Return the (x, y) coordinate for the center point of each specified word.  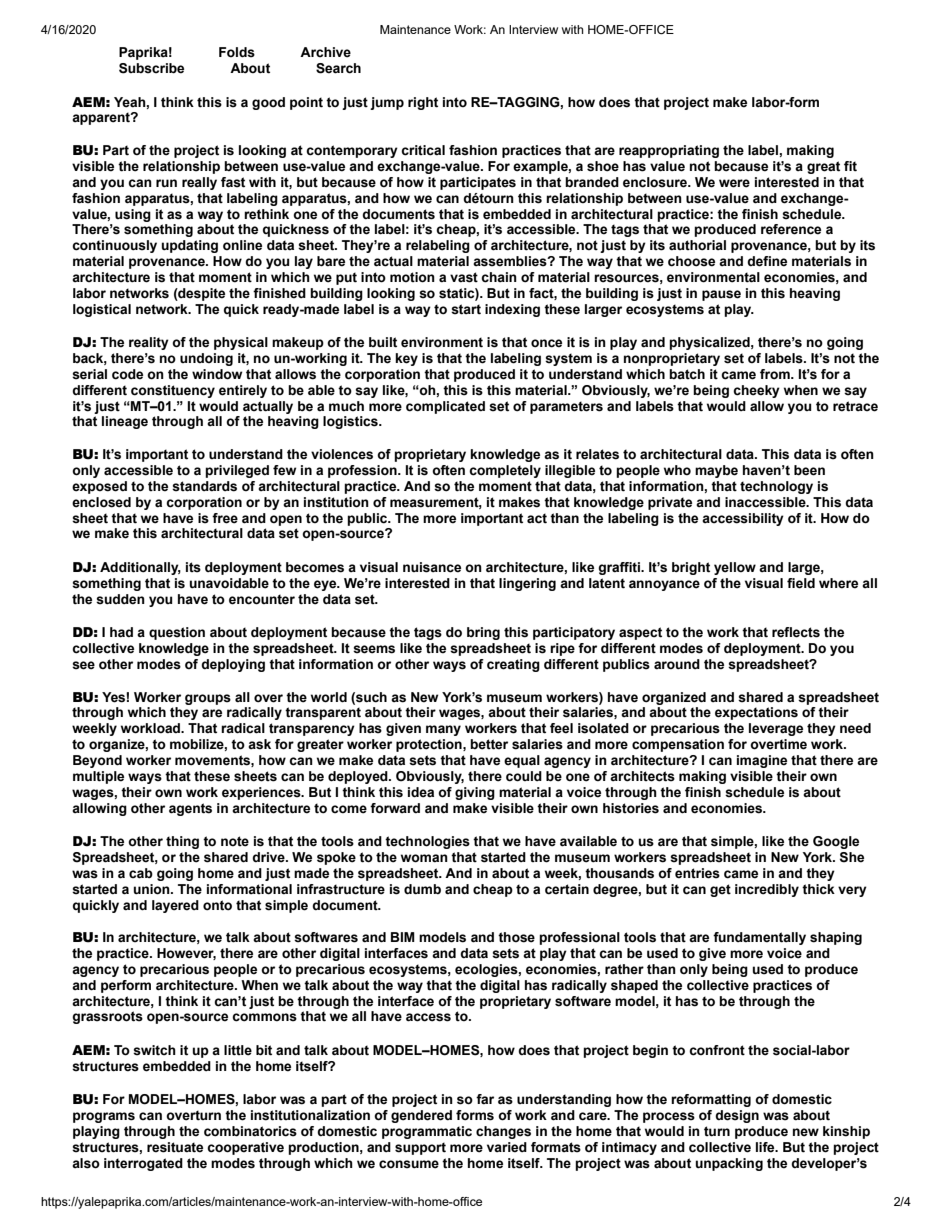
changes (503, 1132)
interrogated (143, 1164)
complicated (445, 407)
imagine (762, 761)
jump (387, 103)
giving (475, 793)
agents (190, 809)
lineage (125, 422)
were (734, 183)
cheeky (756, 391)
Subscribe (151, 68)
